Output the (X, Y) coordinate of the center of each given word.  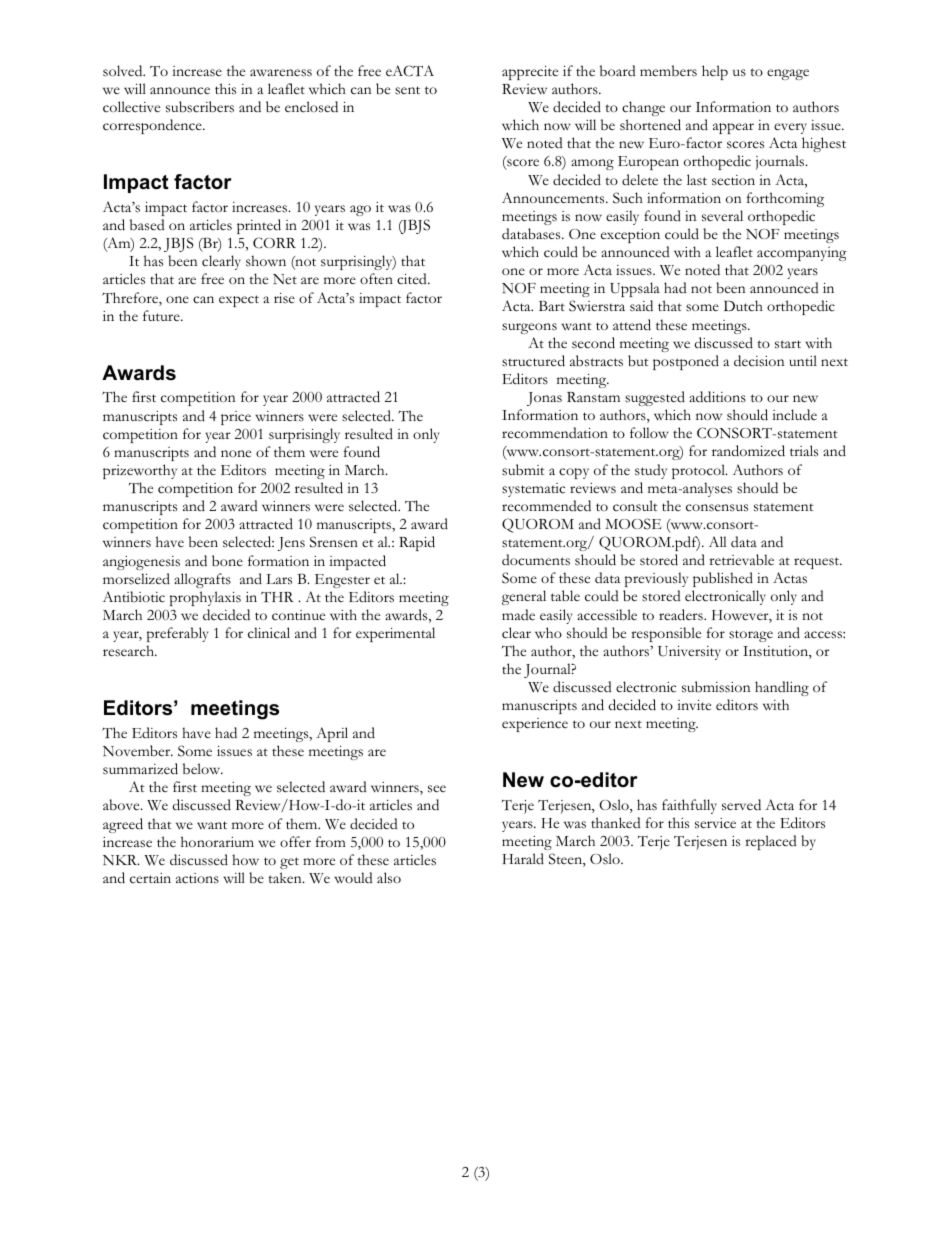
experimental (395, 634)
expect (239, 301)
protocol (699, 471)
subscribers (200, 107)
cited (413, 279)
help (715, 72)
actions (197, 878)
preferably (178, 634)
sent (407, 90)
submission (716, 687)
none (236, 453)
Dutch (743, 306)
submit (523, 470)
